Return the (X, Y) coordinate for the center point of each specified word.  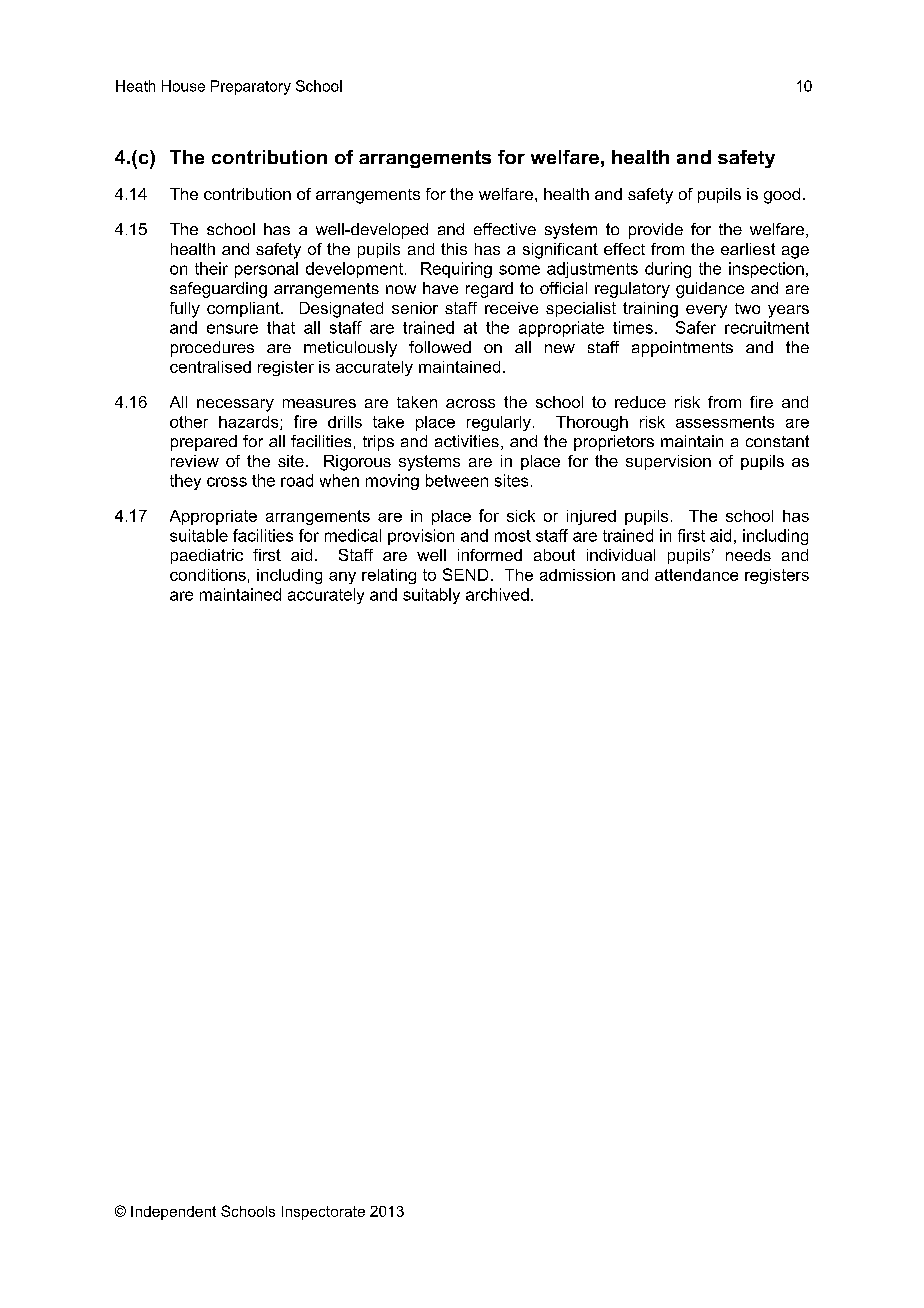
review (195, 461)
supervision (668, 462)
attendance (696, 575)
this (454, 249)
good (782, 196)
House (183, 86)
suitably (431, 596)
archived (497, 594)
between (457, 480)
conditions (208, 575)
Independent (173, 1213)
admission (577, 575)
